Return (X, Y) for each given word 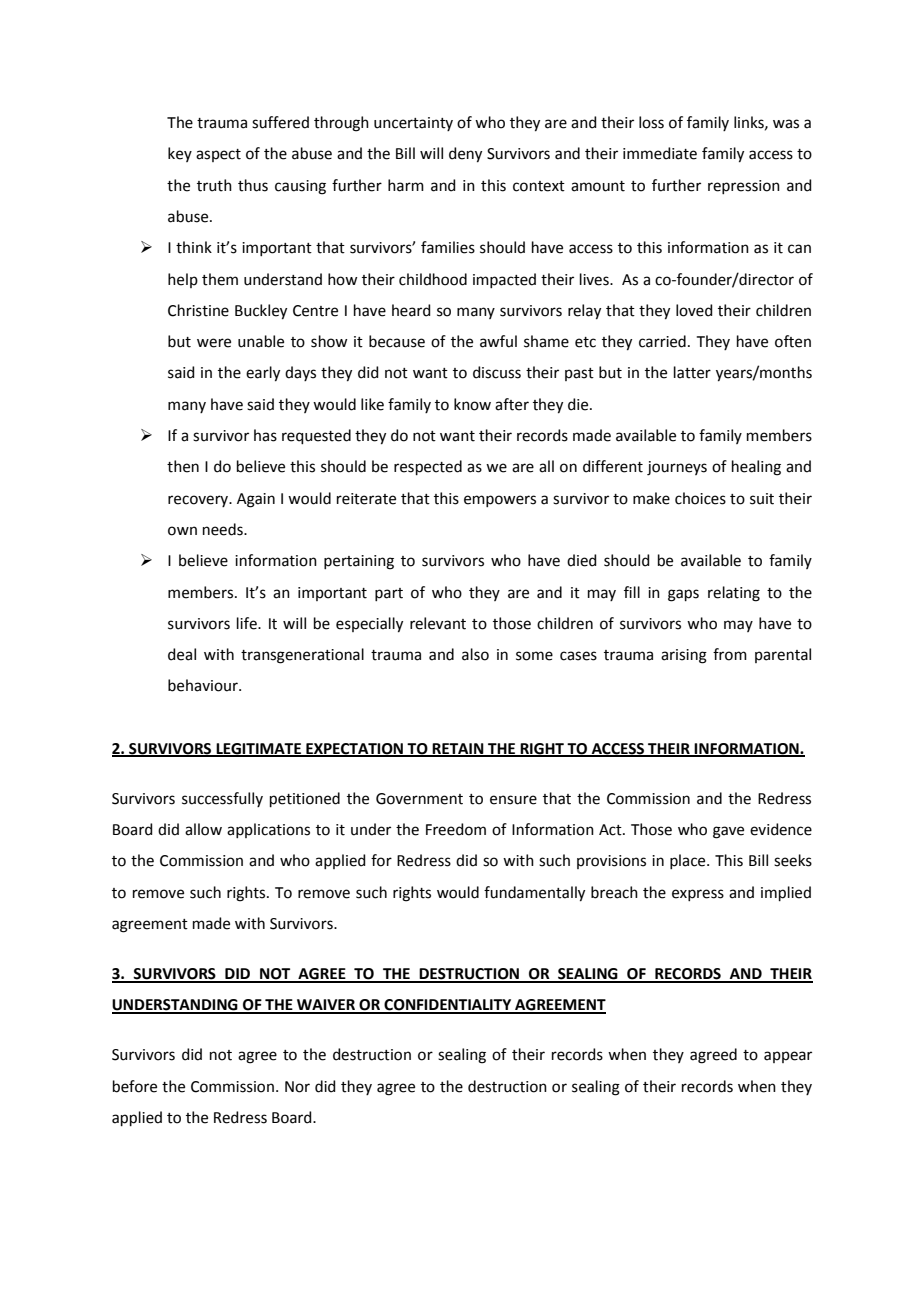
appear (788, 1057)
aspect (218, 155)
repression (744, 187)
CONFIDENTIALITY (448, 1006)
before (135, 1086)
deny (465, 155)
